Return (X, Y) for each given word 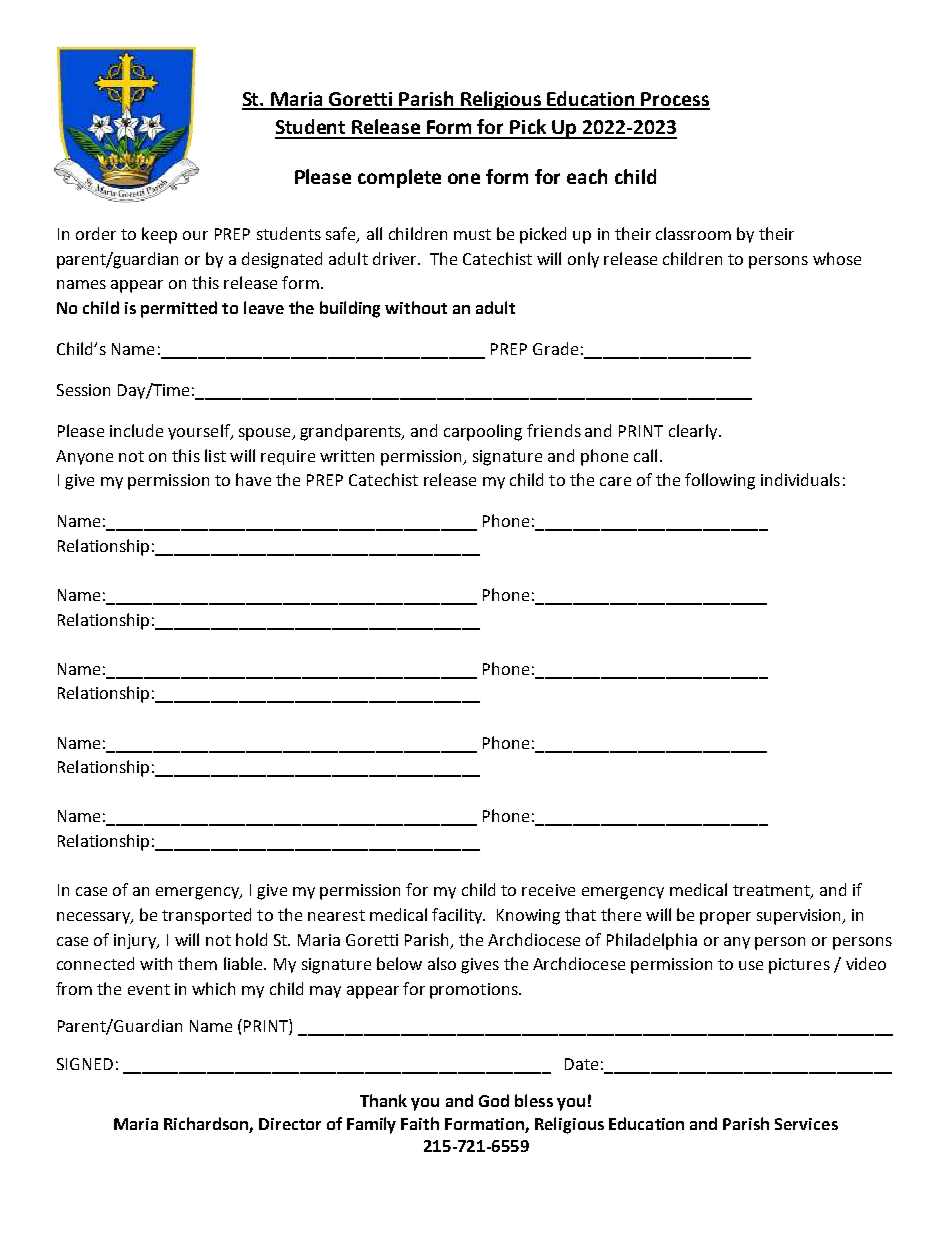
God (494, 1100)
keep (159, 235)
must (472, 234)
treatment (772, 892)
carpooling (483, 432)
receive (548, 890)
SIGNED (85, 1064)
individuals (800, 479)
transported (206, 916)
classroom (693, 233)
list (215, 455)
